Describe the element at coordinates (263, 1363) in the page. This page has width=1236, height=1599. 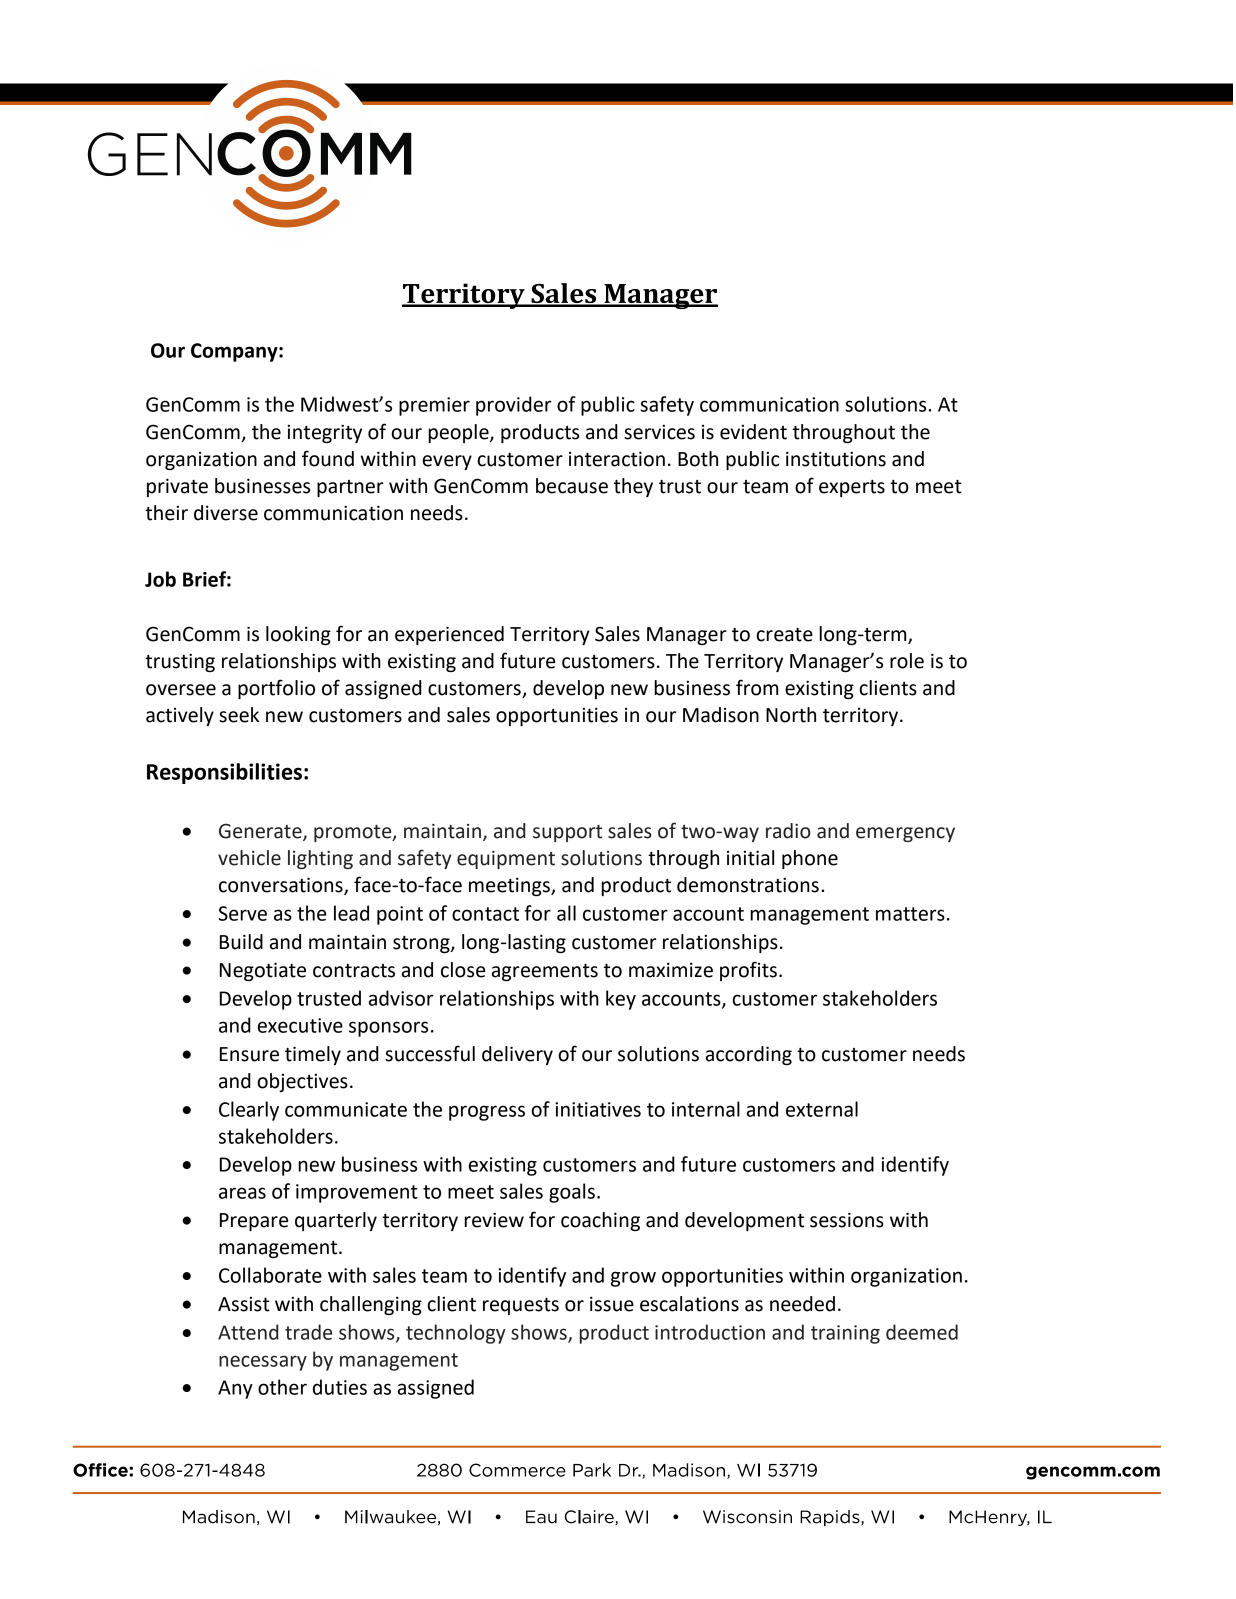
I see `necessary` at that location.
